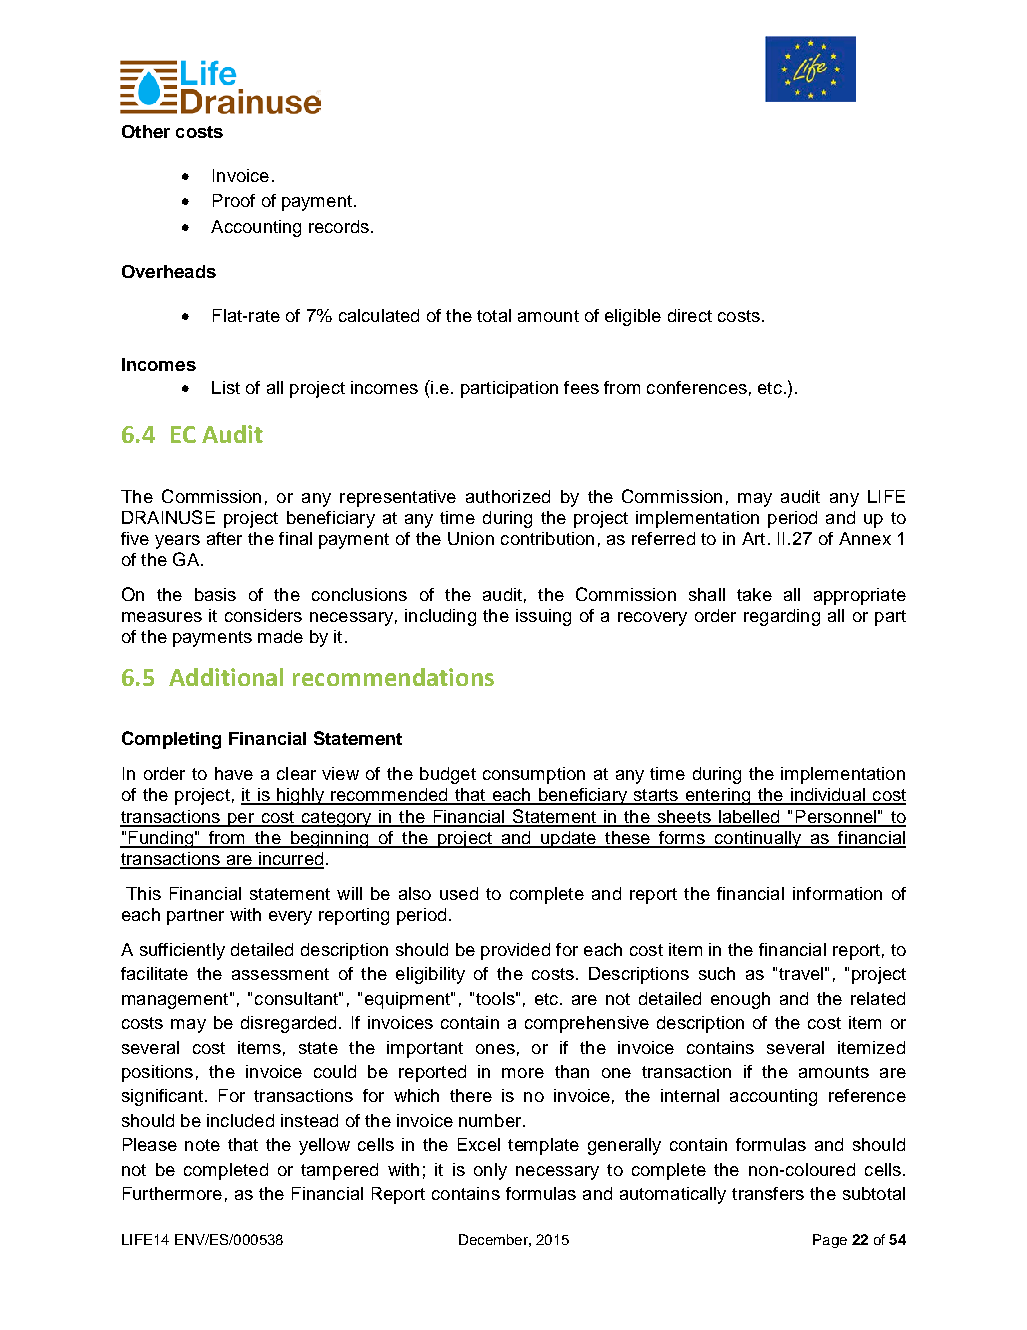 The width and height of the screenshot is (1027, 1330). What do you see at coordinates (234, 200) in the screenshot?
I see `Proof` at bounding box center [234, 200].
